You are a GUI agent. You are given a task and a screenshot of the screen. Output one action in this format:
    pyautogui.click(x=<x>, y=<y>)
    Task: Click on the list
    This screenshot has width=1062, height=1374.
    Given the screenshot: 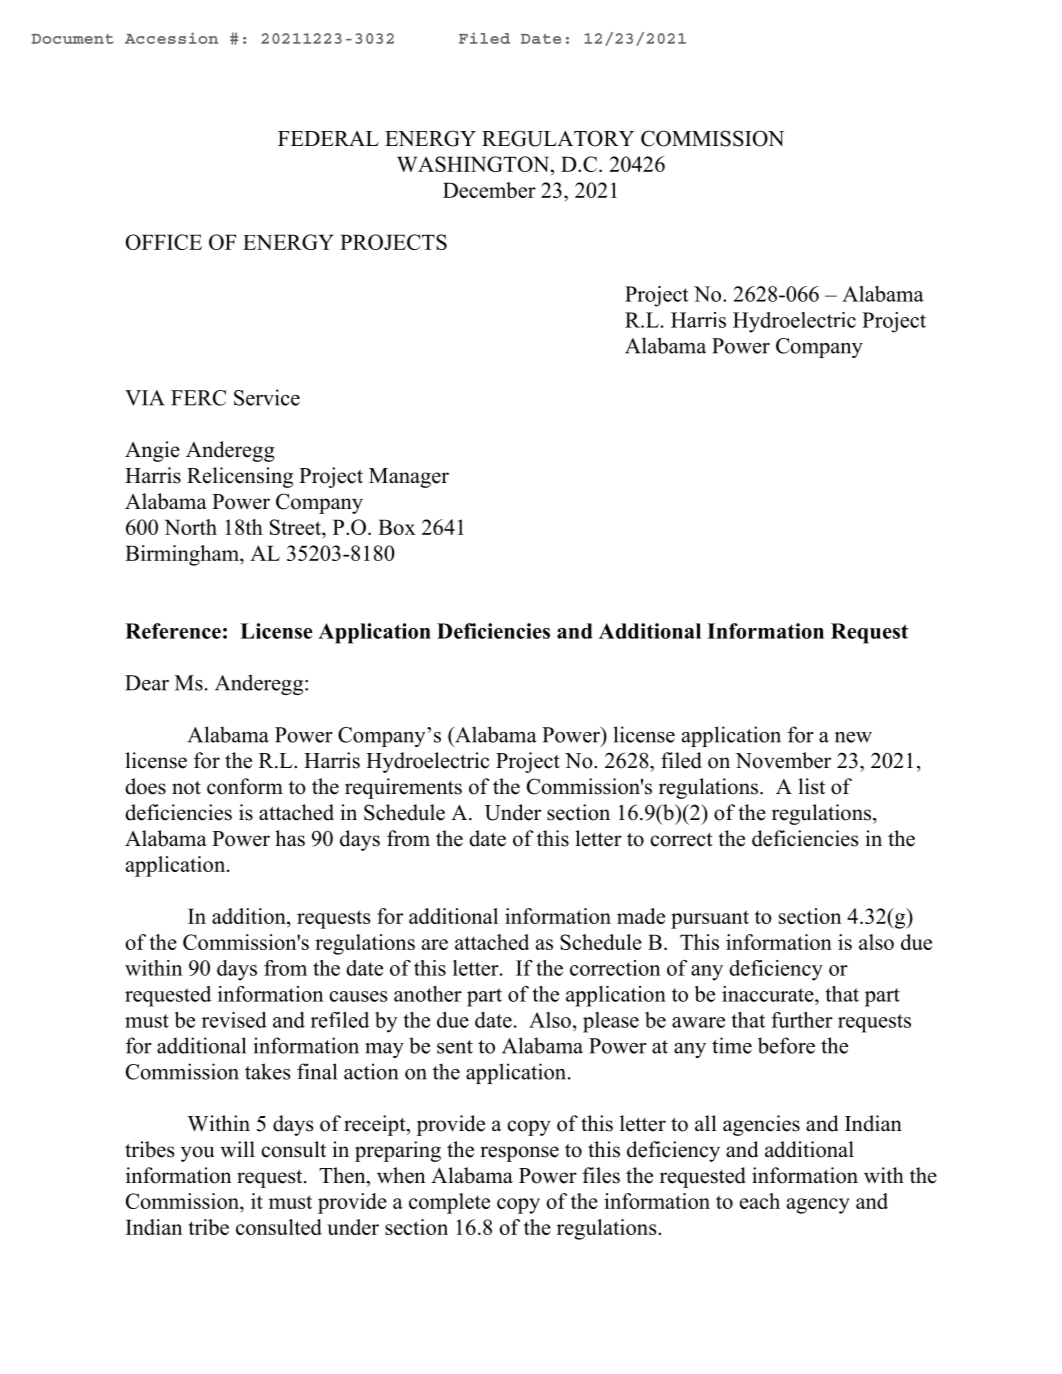 What is the action you would take?
    pyautogui.click(x=811, y=786)
